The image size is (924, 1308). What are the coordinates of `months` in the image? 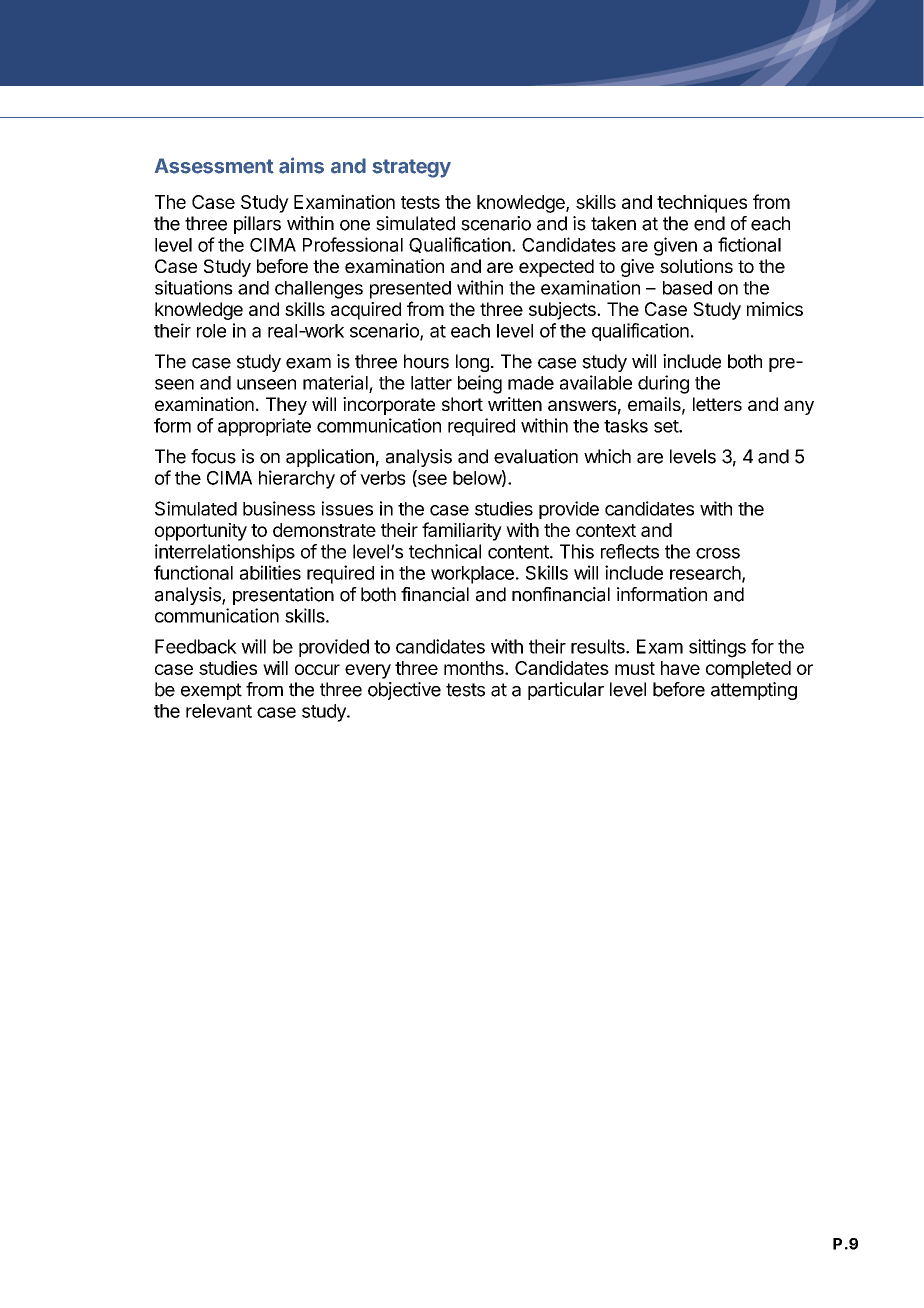 It's located at (475, 668).
